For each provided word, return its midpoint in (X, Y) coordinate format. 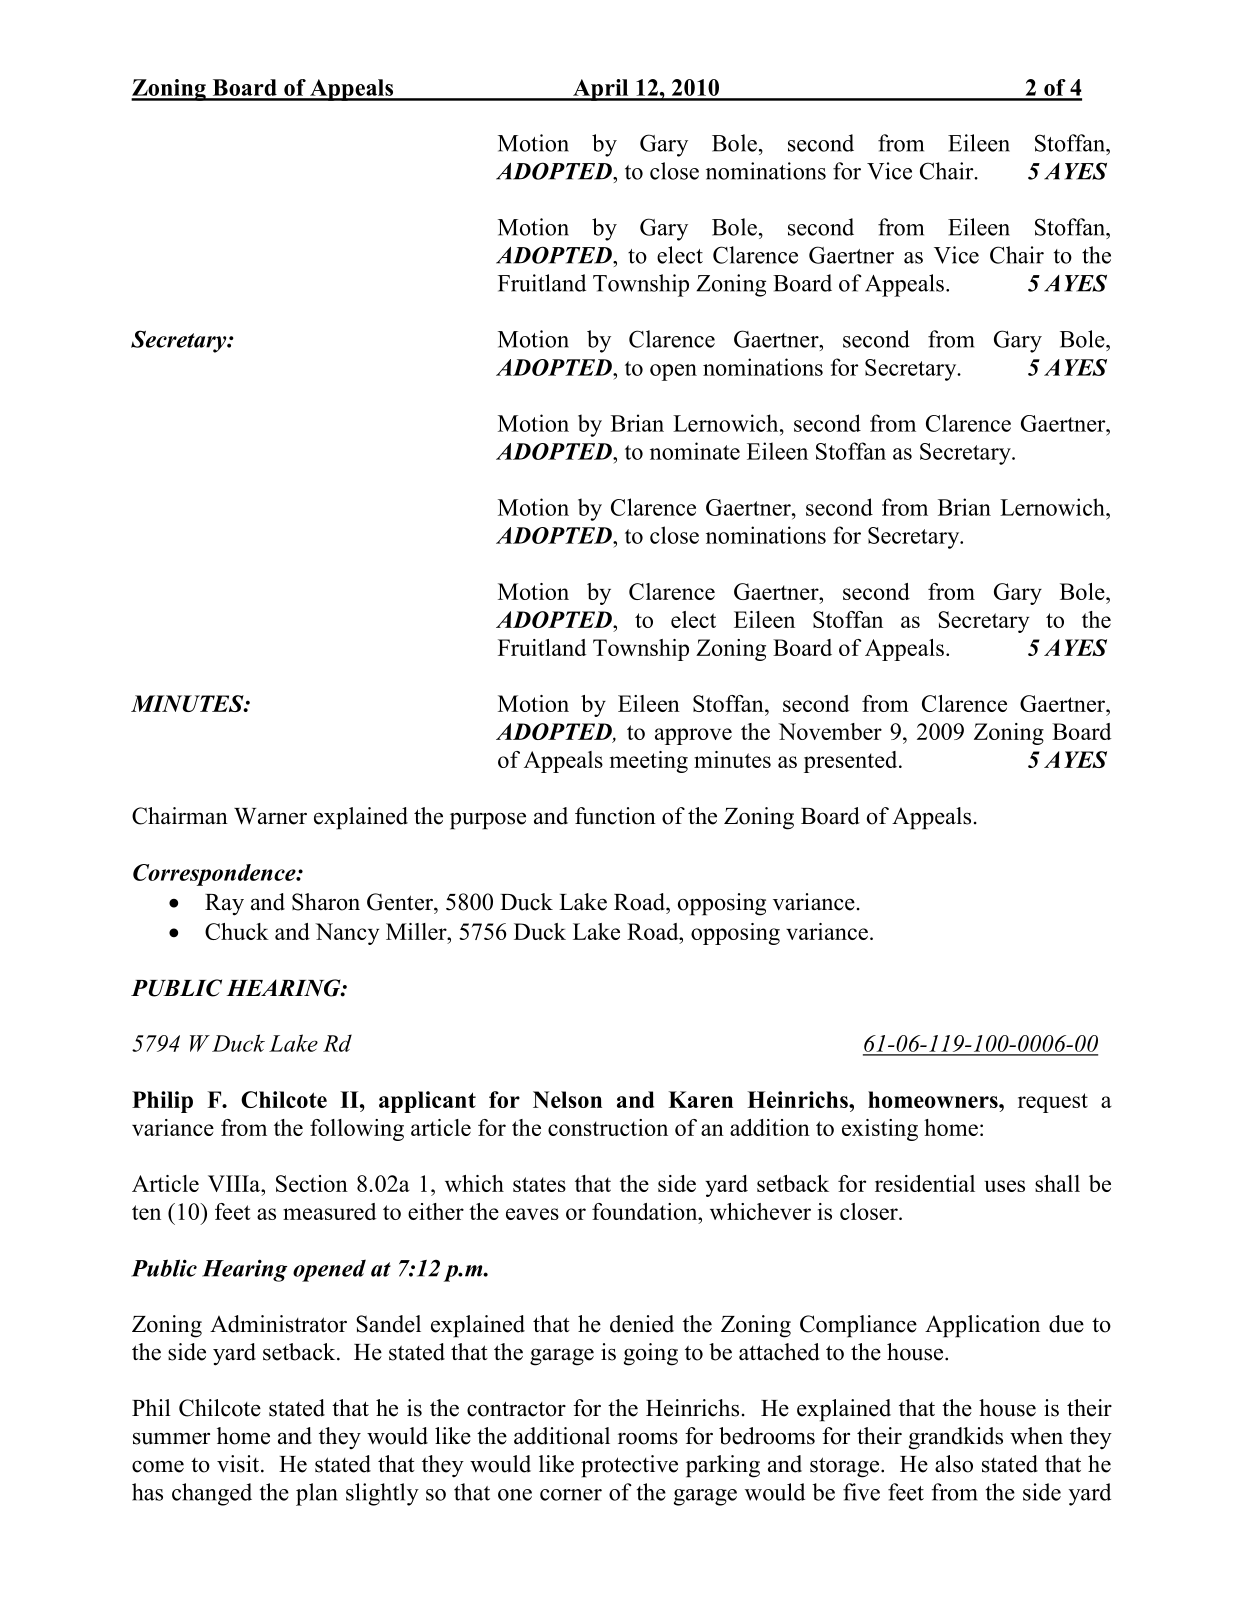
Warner (270, 816)
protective (629, 1466)
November (830, 731)
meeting (649, 762)
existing (880, 1130)
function (615, 816)
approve (693, 736)
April (601, 90)
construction (608, 1127)
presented (852, 762)
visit (239, 1464)
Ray (224, 905)
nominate (695, 451)
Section (312, 1183)
